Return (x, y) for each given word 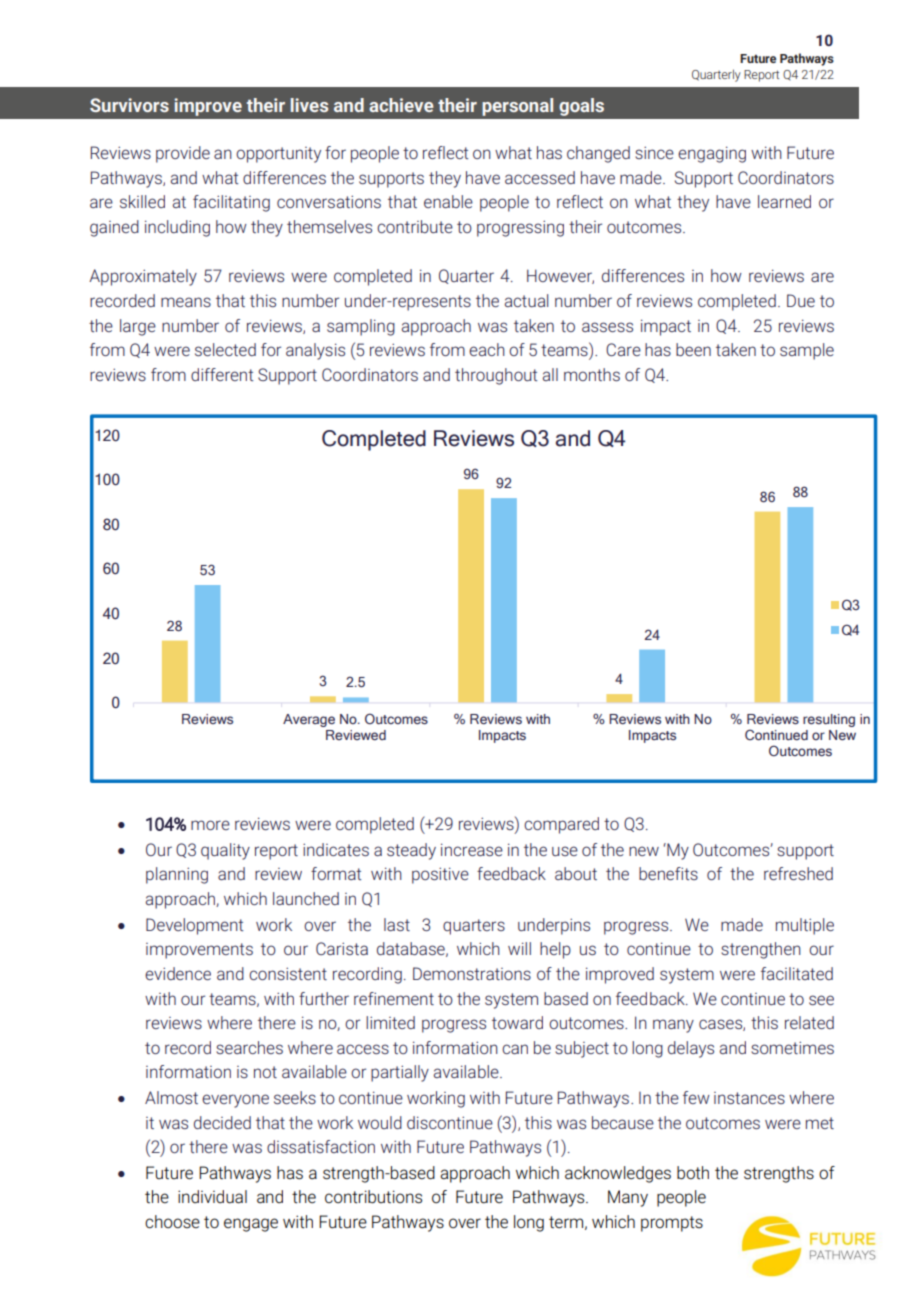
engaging (712, 154)
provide (183, 154)
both (693, 1173)
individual (212, 1197)
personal (517, 107)
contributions (373, 1197)
